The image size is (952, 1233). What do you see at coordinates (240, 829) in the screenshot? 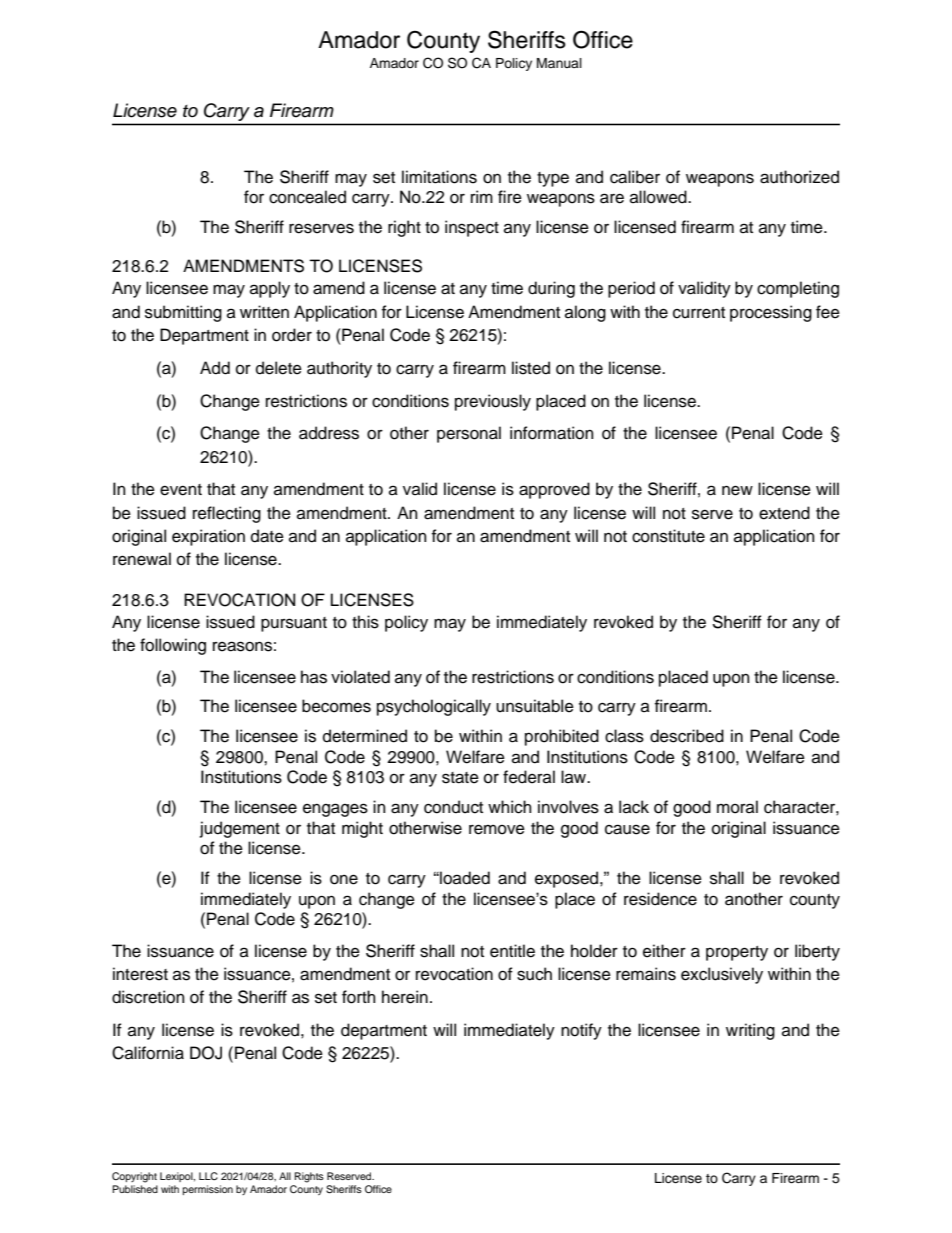
I see `judgement` at bounding box center [240, 829].
